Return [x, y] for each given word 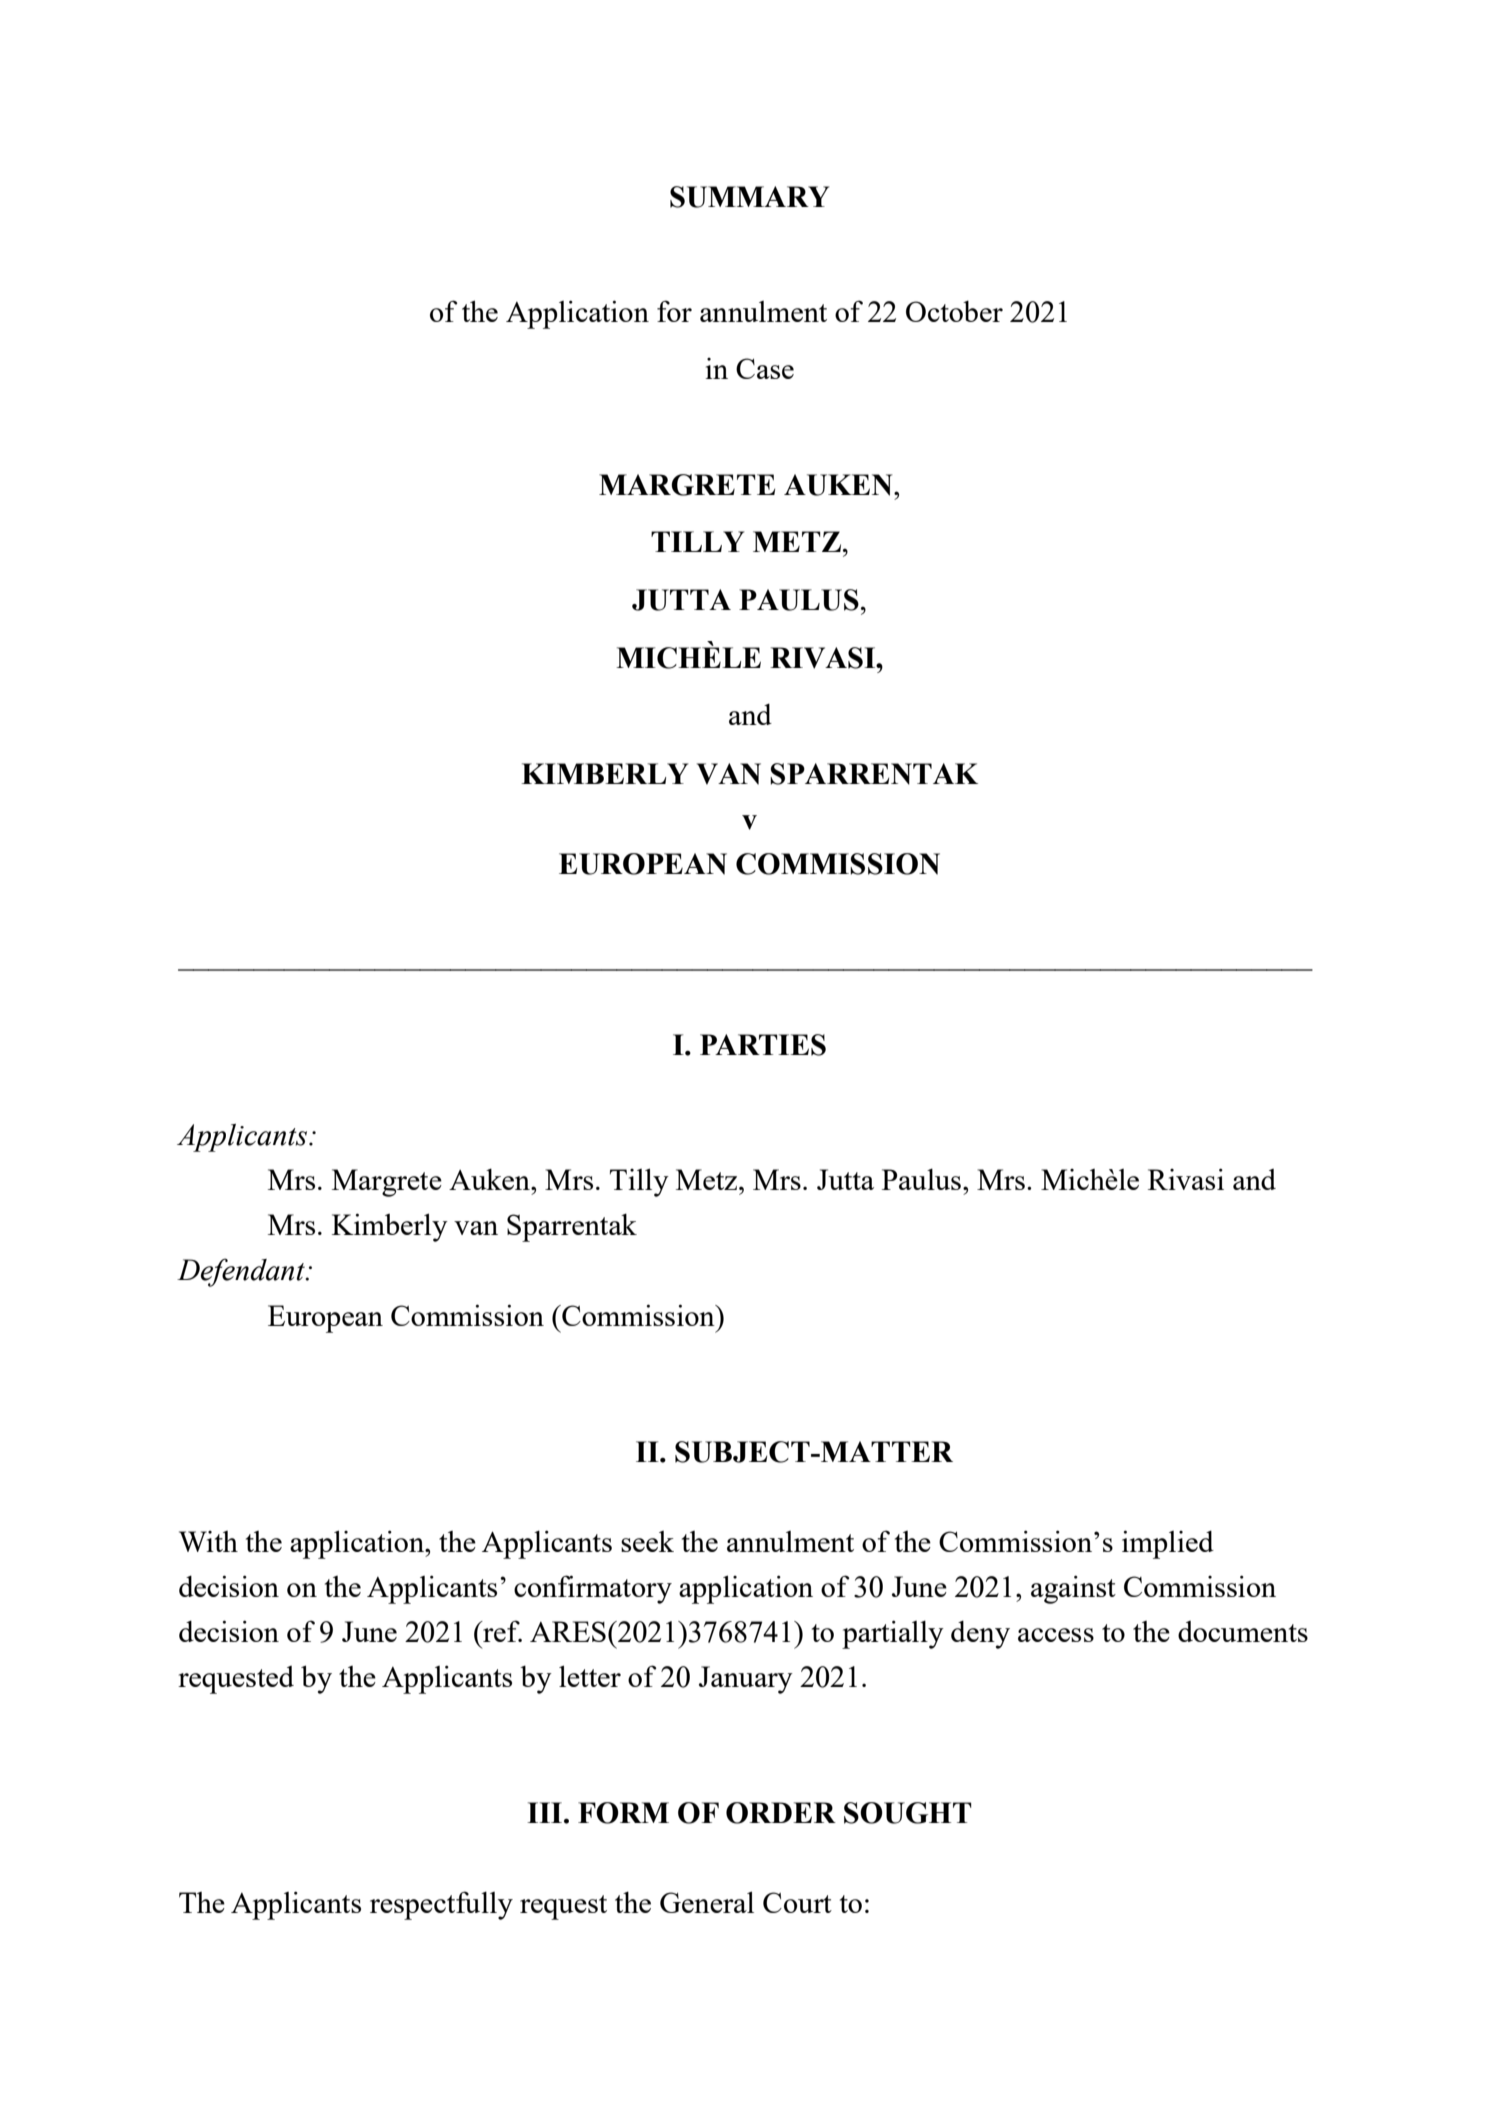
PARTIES [763, 1045]
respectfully [441, 1905]
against [1073, 1589]
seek [647, 1541]
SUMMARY [749, 197]
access [1056, 1635]
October [954, 311]
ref [501, 1631]
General [707, 1902]
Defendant [242, 1272]
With [208, 1541]
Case [765, 368]
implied [1168, 1544]
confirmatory [593, 1589]
